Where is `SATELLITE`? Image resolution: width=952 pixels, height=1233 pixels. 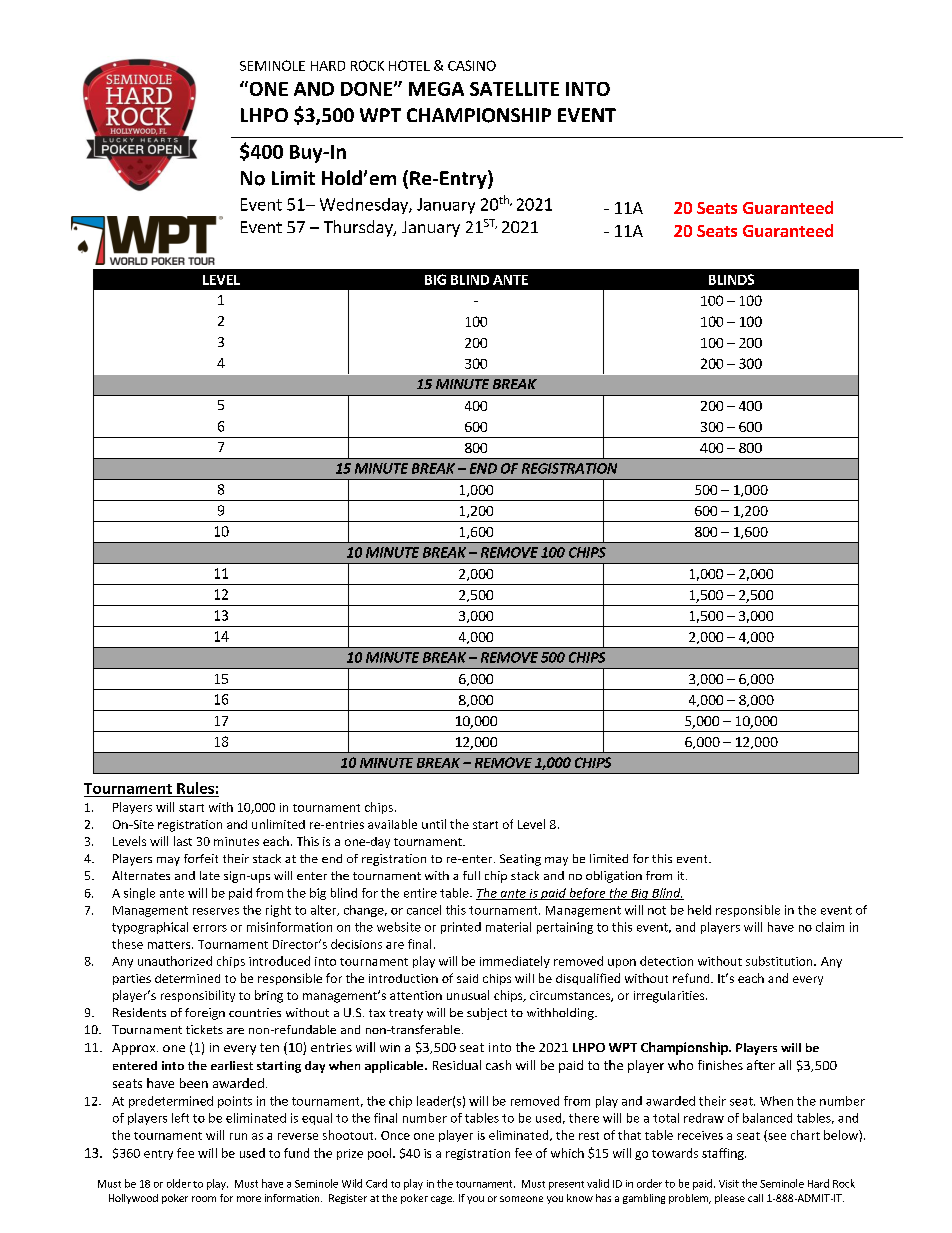 SATELLITE is located at coordinates (514, 89).
